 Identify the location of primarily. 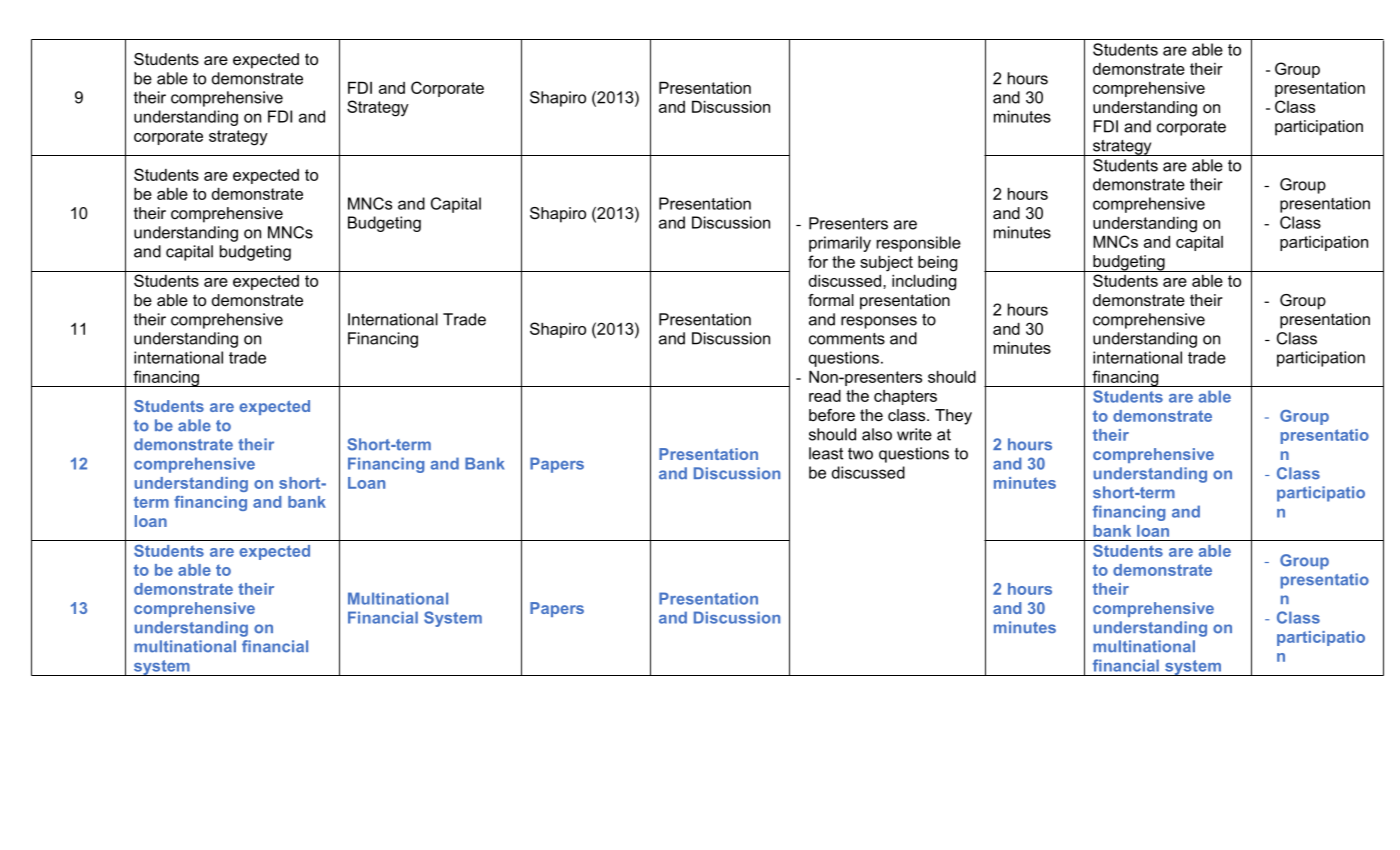
(840, 244).
